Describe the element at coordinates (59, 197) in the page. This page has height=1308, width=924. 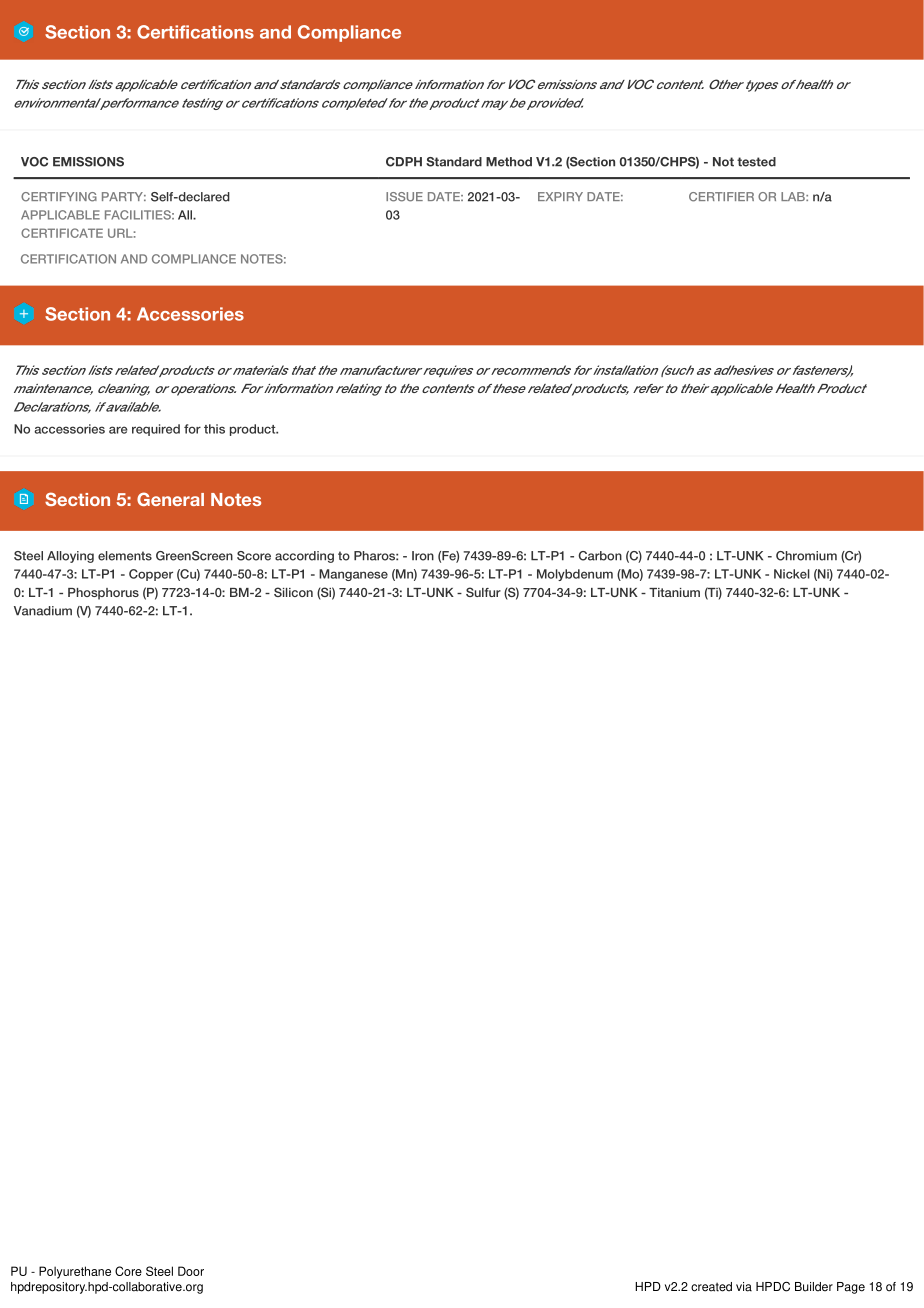
I see `CERTIFYING` at that location.
